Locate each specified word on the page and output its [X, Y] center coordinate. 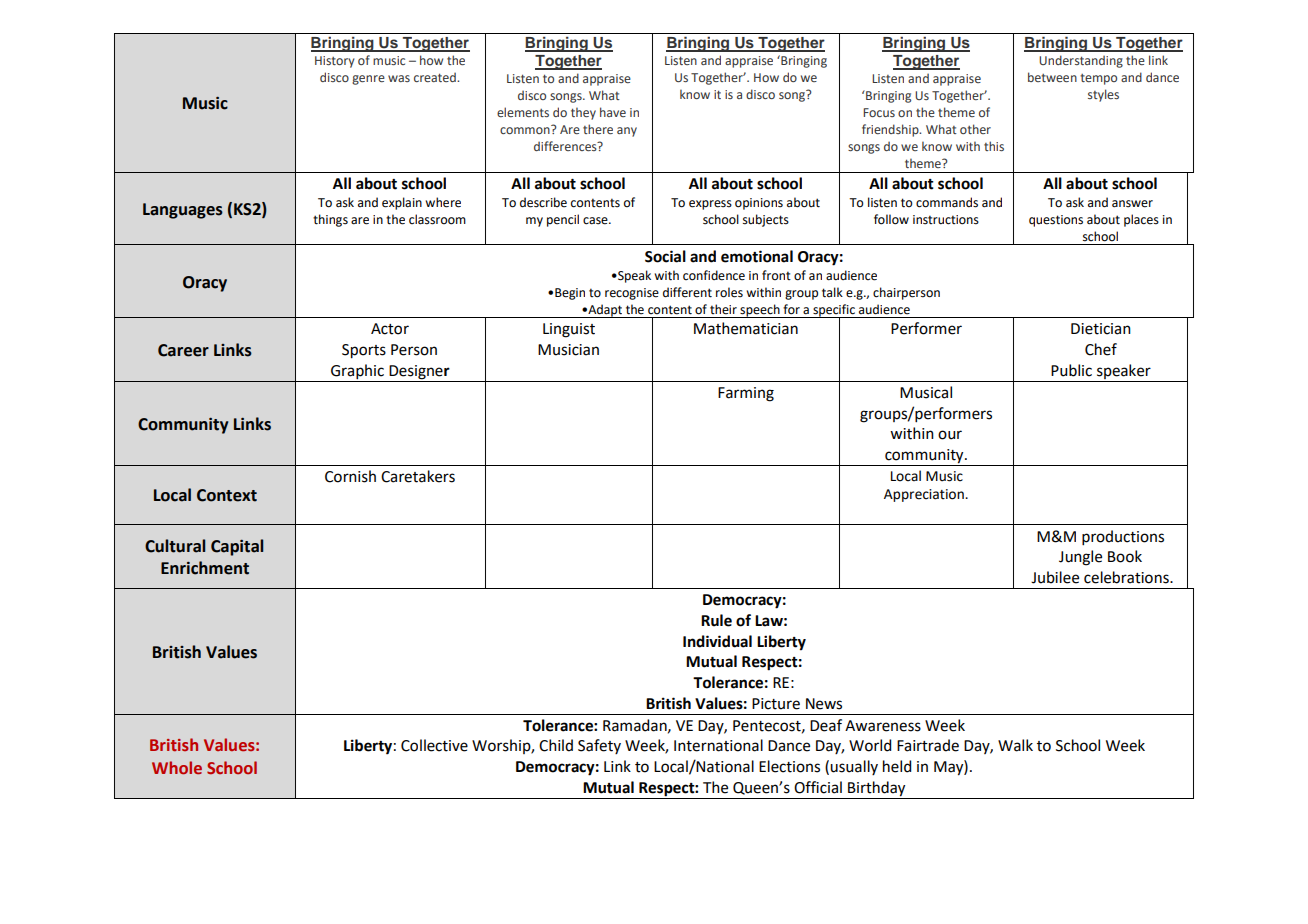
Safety [599, 746]
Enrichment [205, 568]
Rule [716, 620]
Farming [746, 394]
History [335, 62]
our [950, 435]
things [330, 220]
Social [665, 256]
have [613, 112]
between [1052, 77]
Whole [177, 767]
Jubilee [1055, 577]
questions [1056, 221]
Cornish [350, 476]
